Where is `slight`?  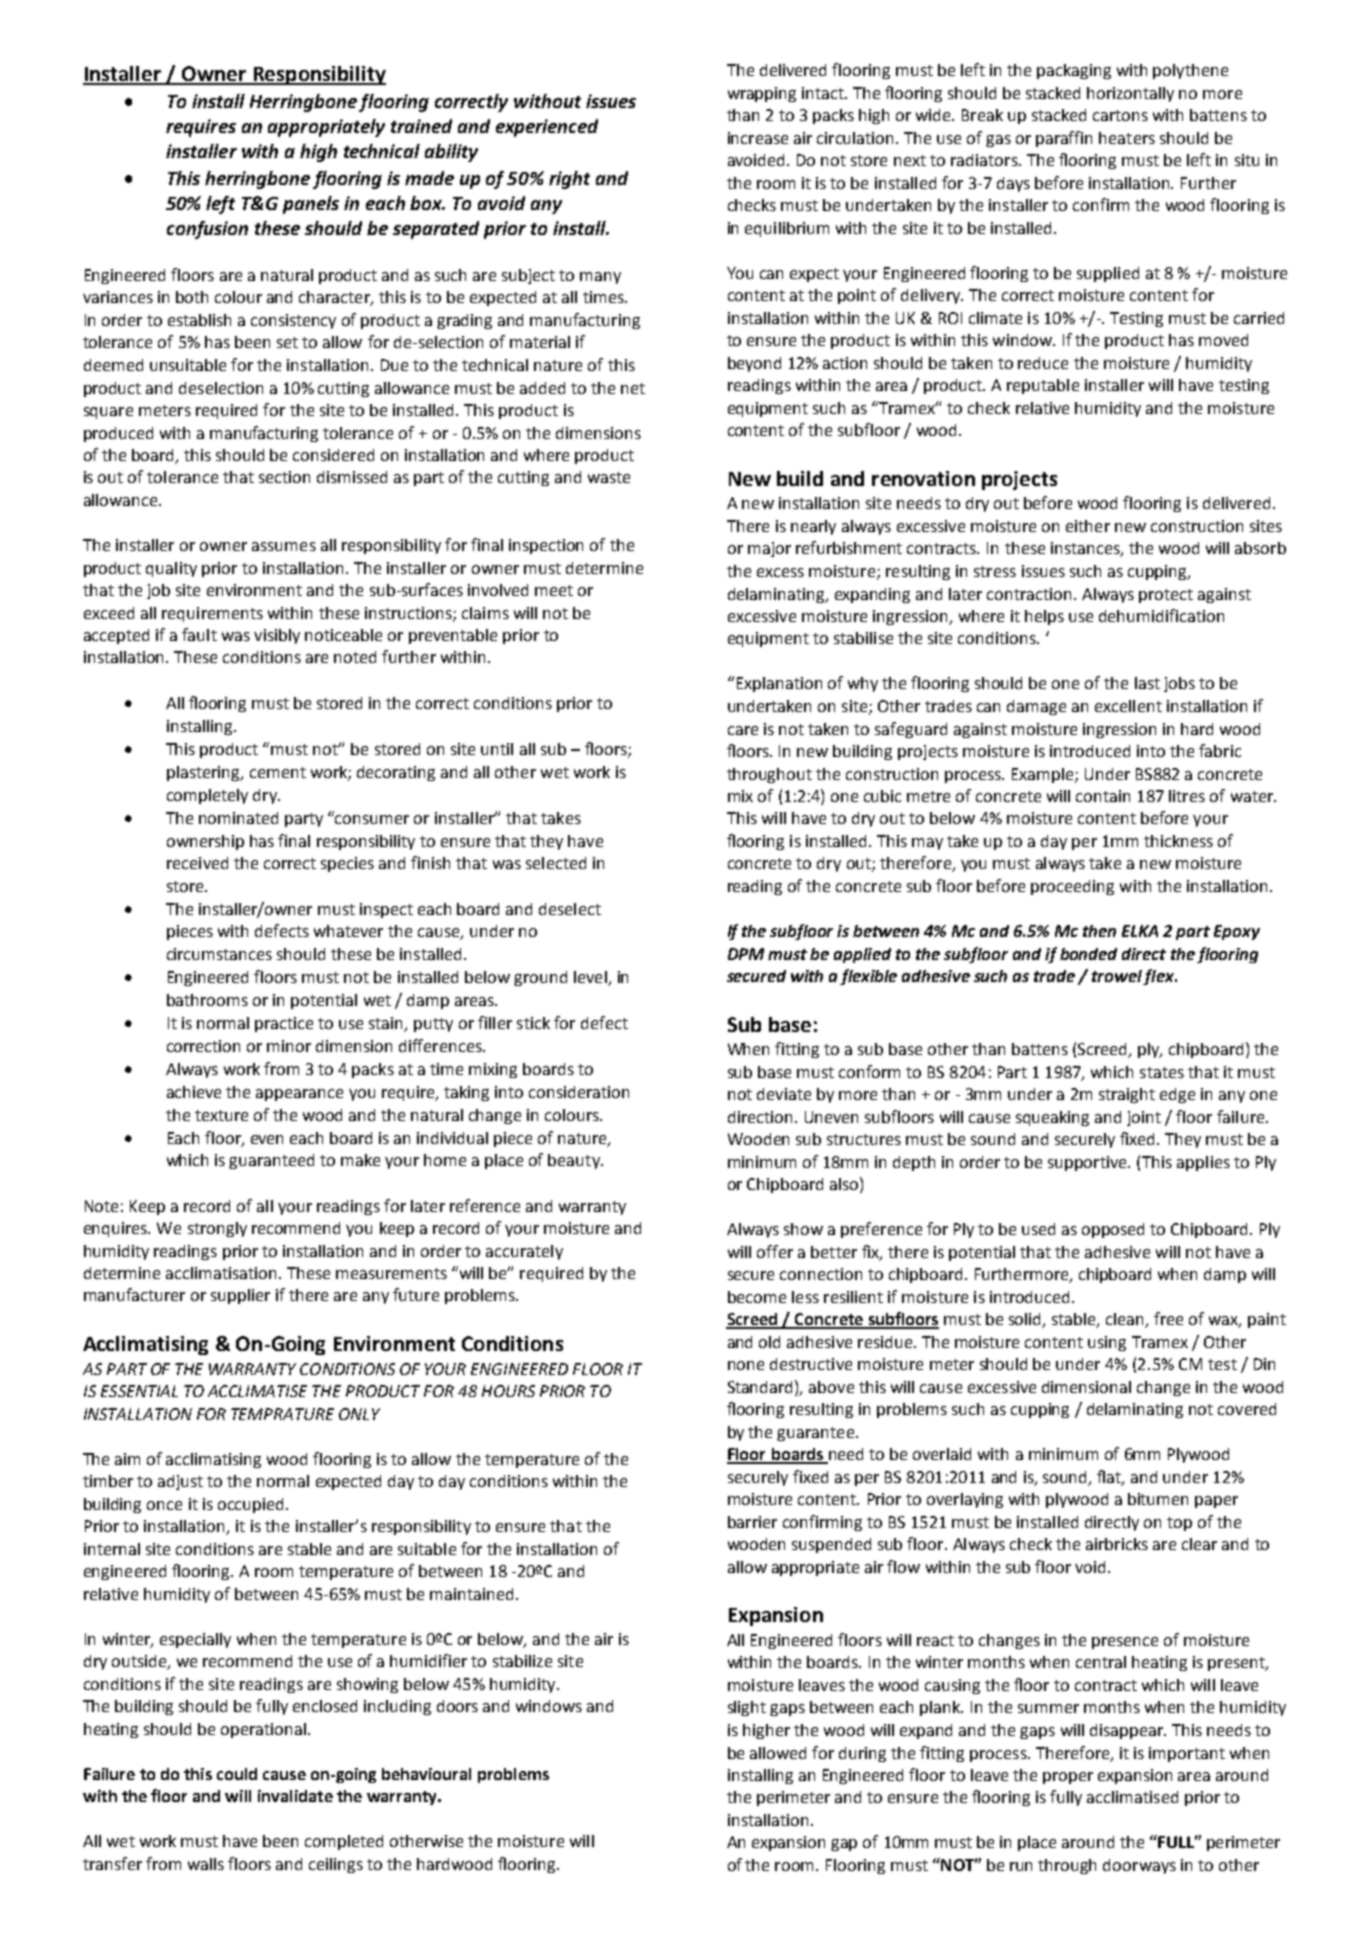
slight is located at coordinates (747, 1708).
